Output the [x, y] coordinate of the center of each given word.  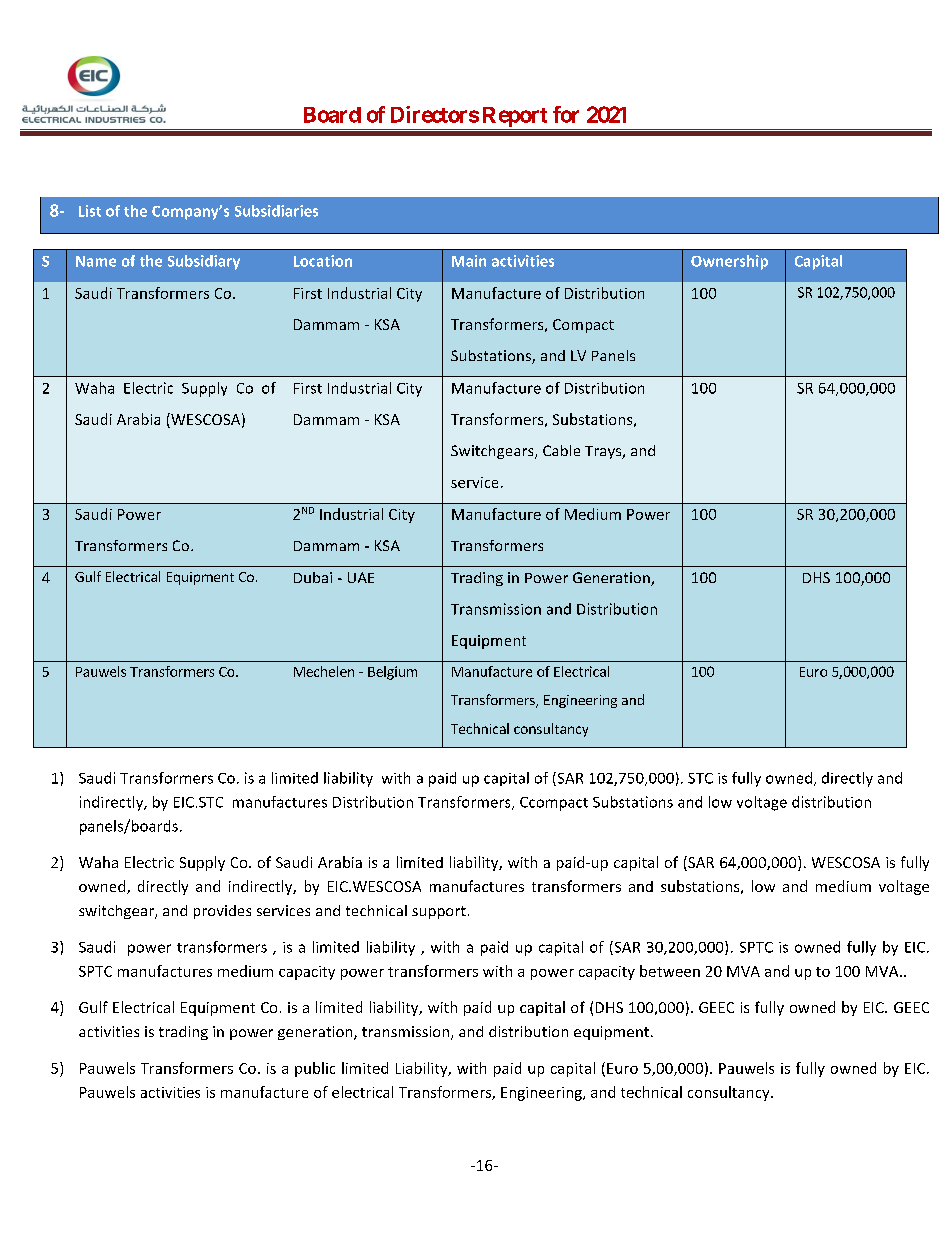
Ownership [729, 262]
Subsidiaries [276, 211]
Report [515, 117]
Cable [561, 450]
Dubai [313, 577]
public [315, 1069]
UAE [361, 577]
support [439, 912]
